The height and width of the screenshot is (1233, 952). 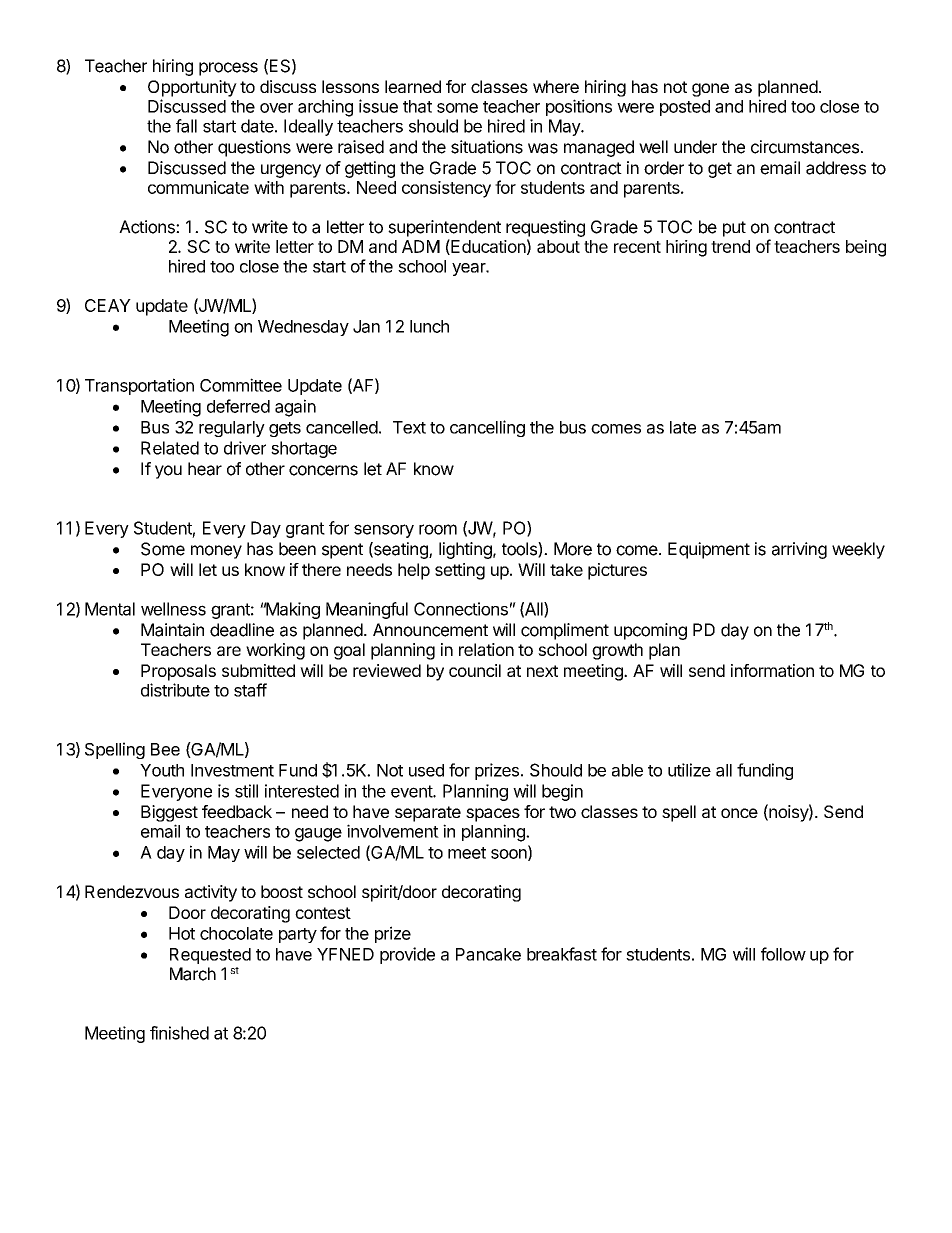 I want to click on cancelling, so click(x=487, y=428).
